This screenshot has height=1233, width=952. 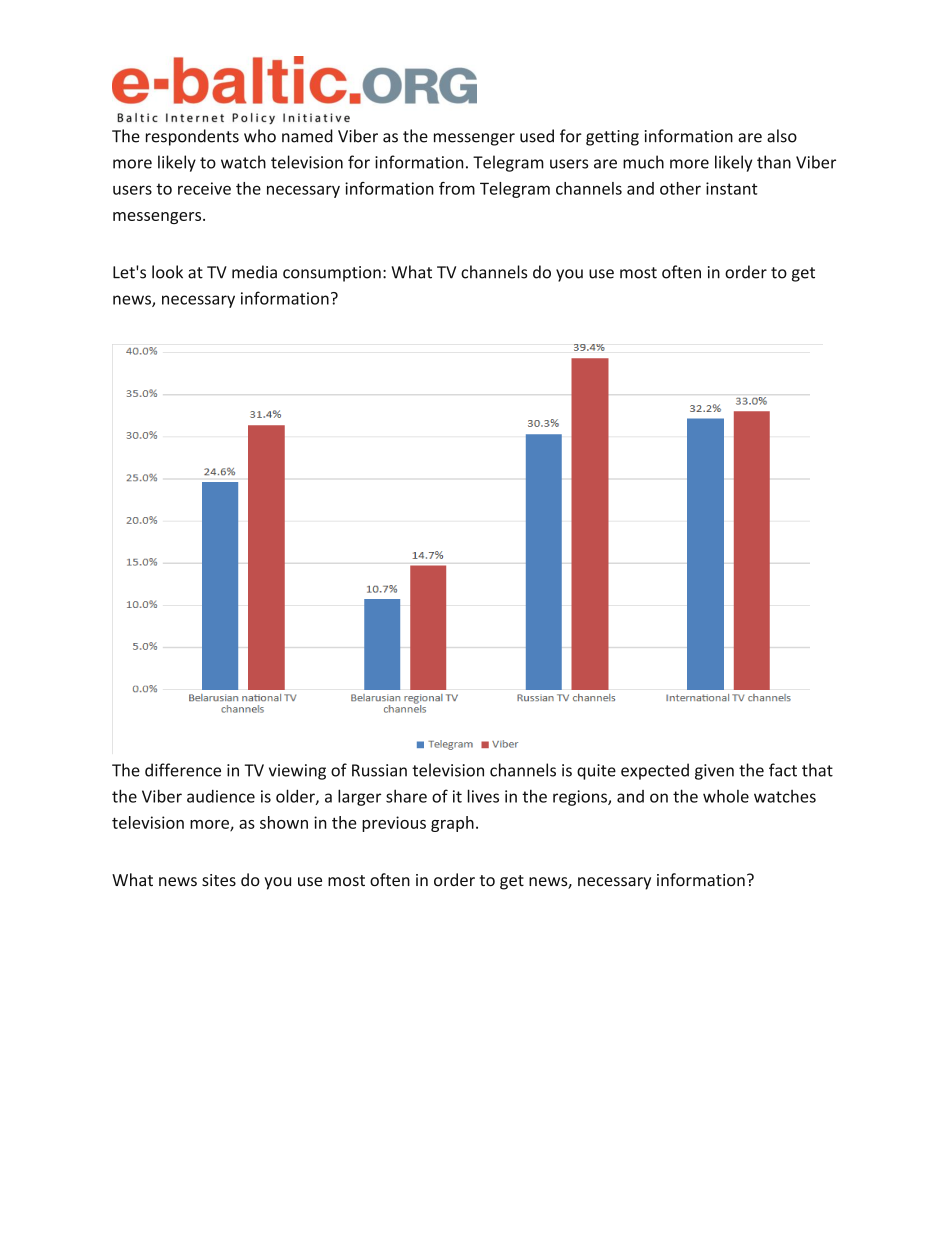 I want to click on whole, so click(x=726, y=796).
